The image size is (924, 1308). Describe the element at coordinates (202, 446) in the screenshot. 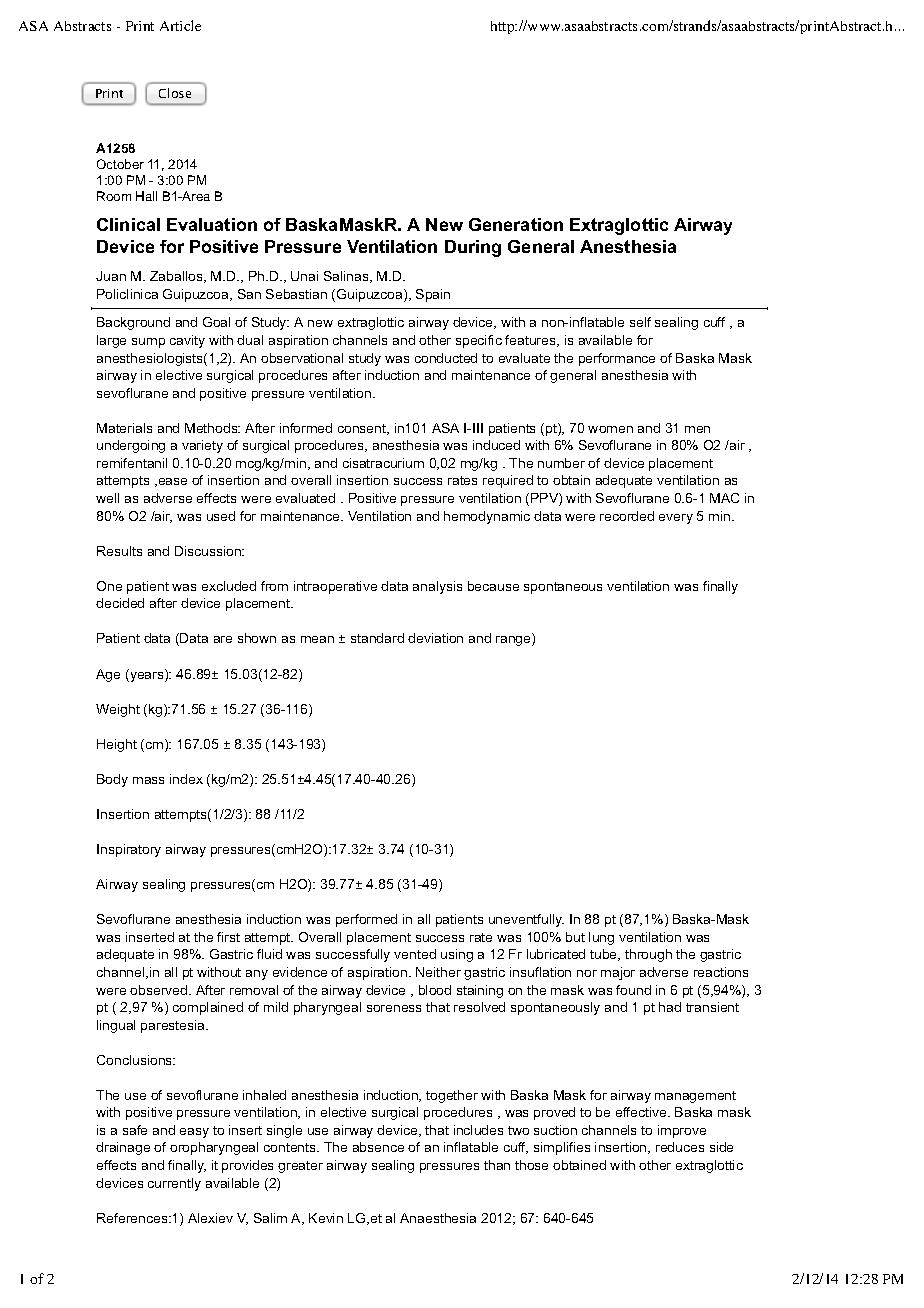

I see `variety` at that location.
